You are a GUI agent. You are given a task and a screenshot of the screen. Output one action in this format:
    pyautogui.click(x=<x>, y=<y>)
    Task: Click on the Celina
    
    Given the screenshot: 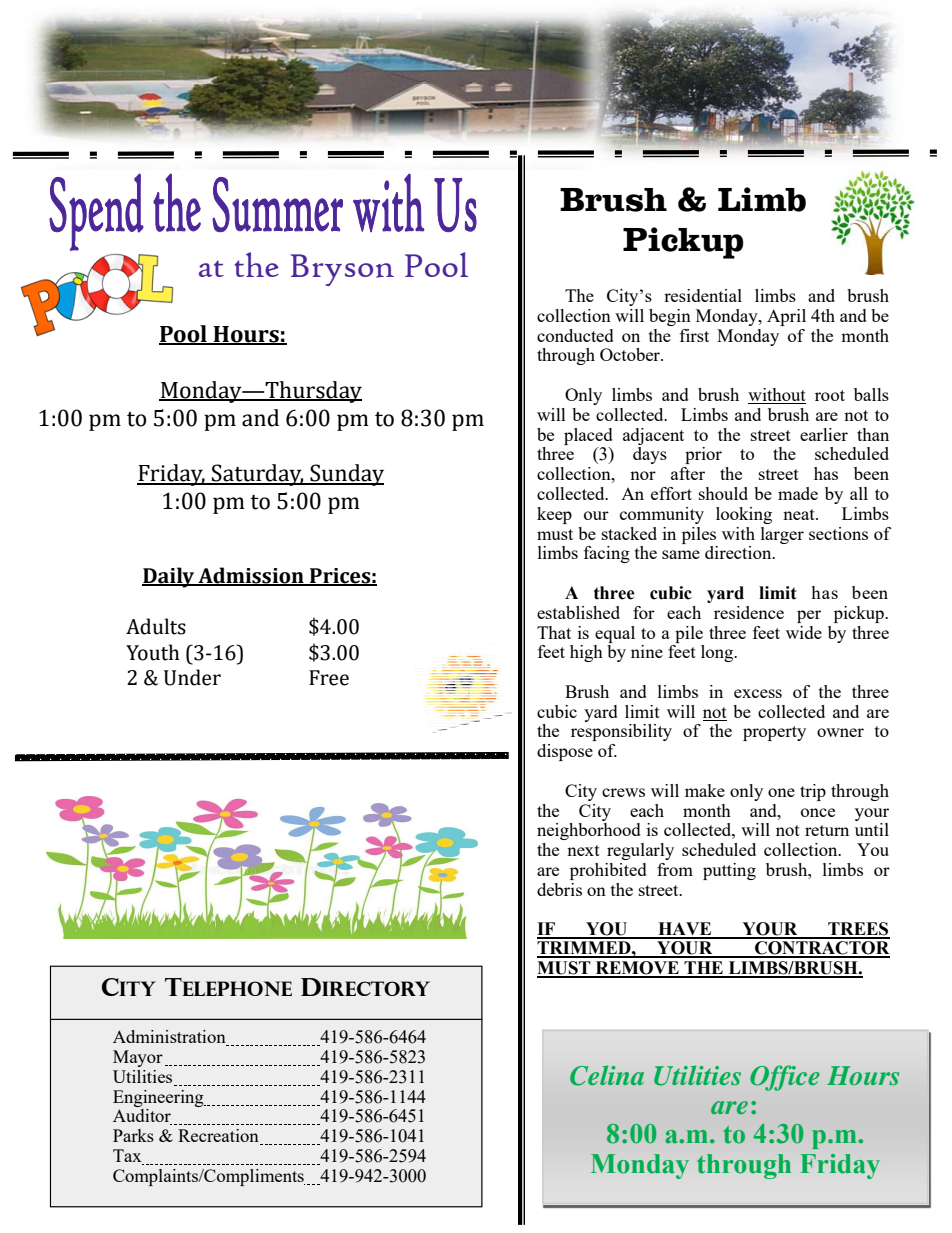 What is the action you would take?
    pyautogui.click(x=607, y=1075)
